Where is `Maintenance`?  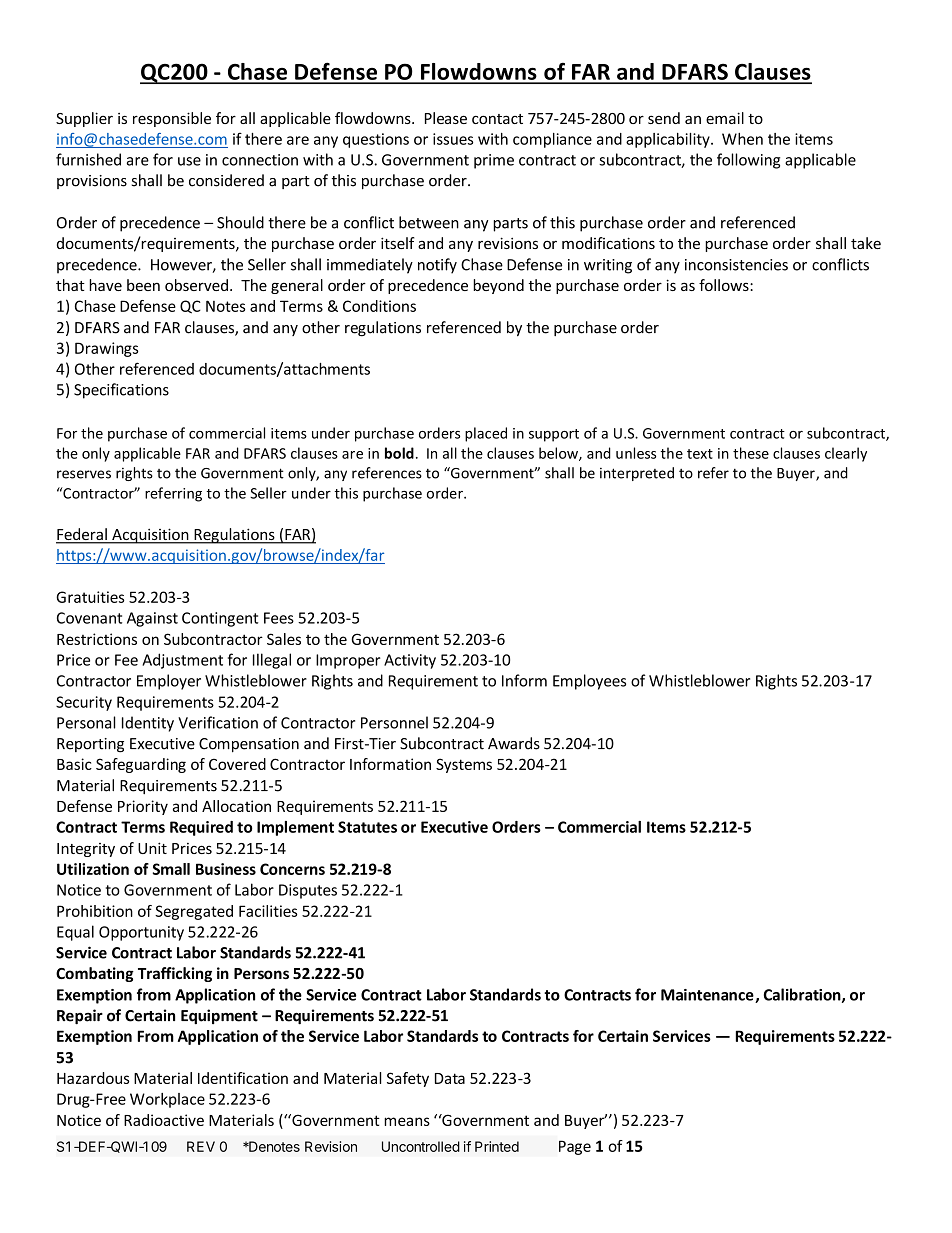
Maintenance is located at coordinates (708, 996).
